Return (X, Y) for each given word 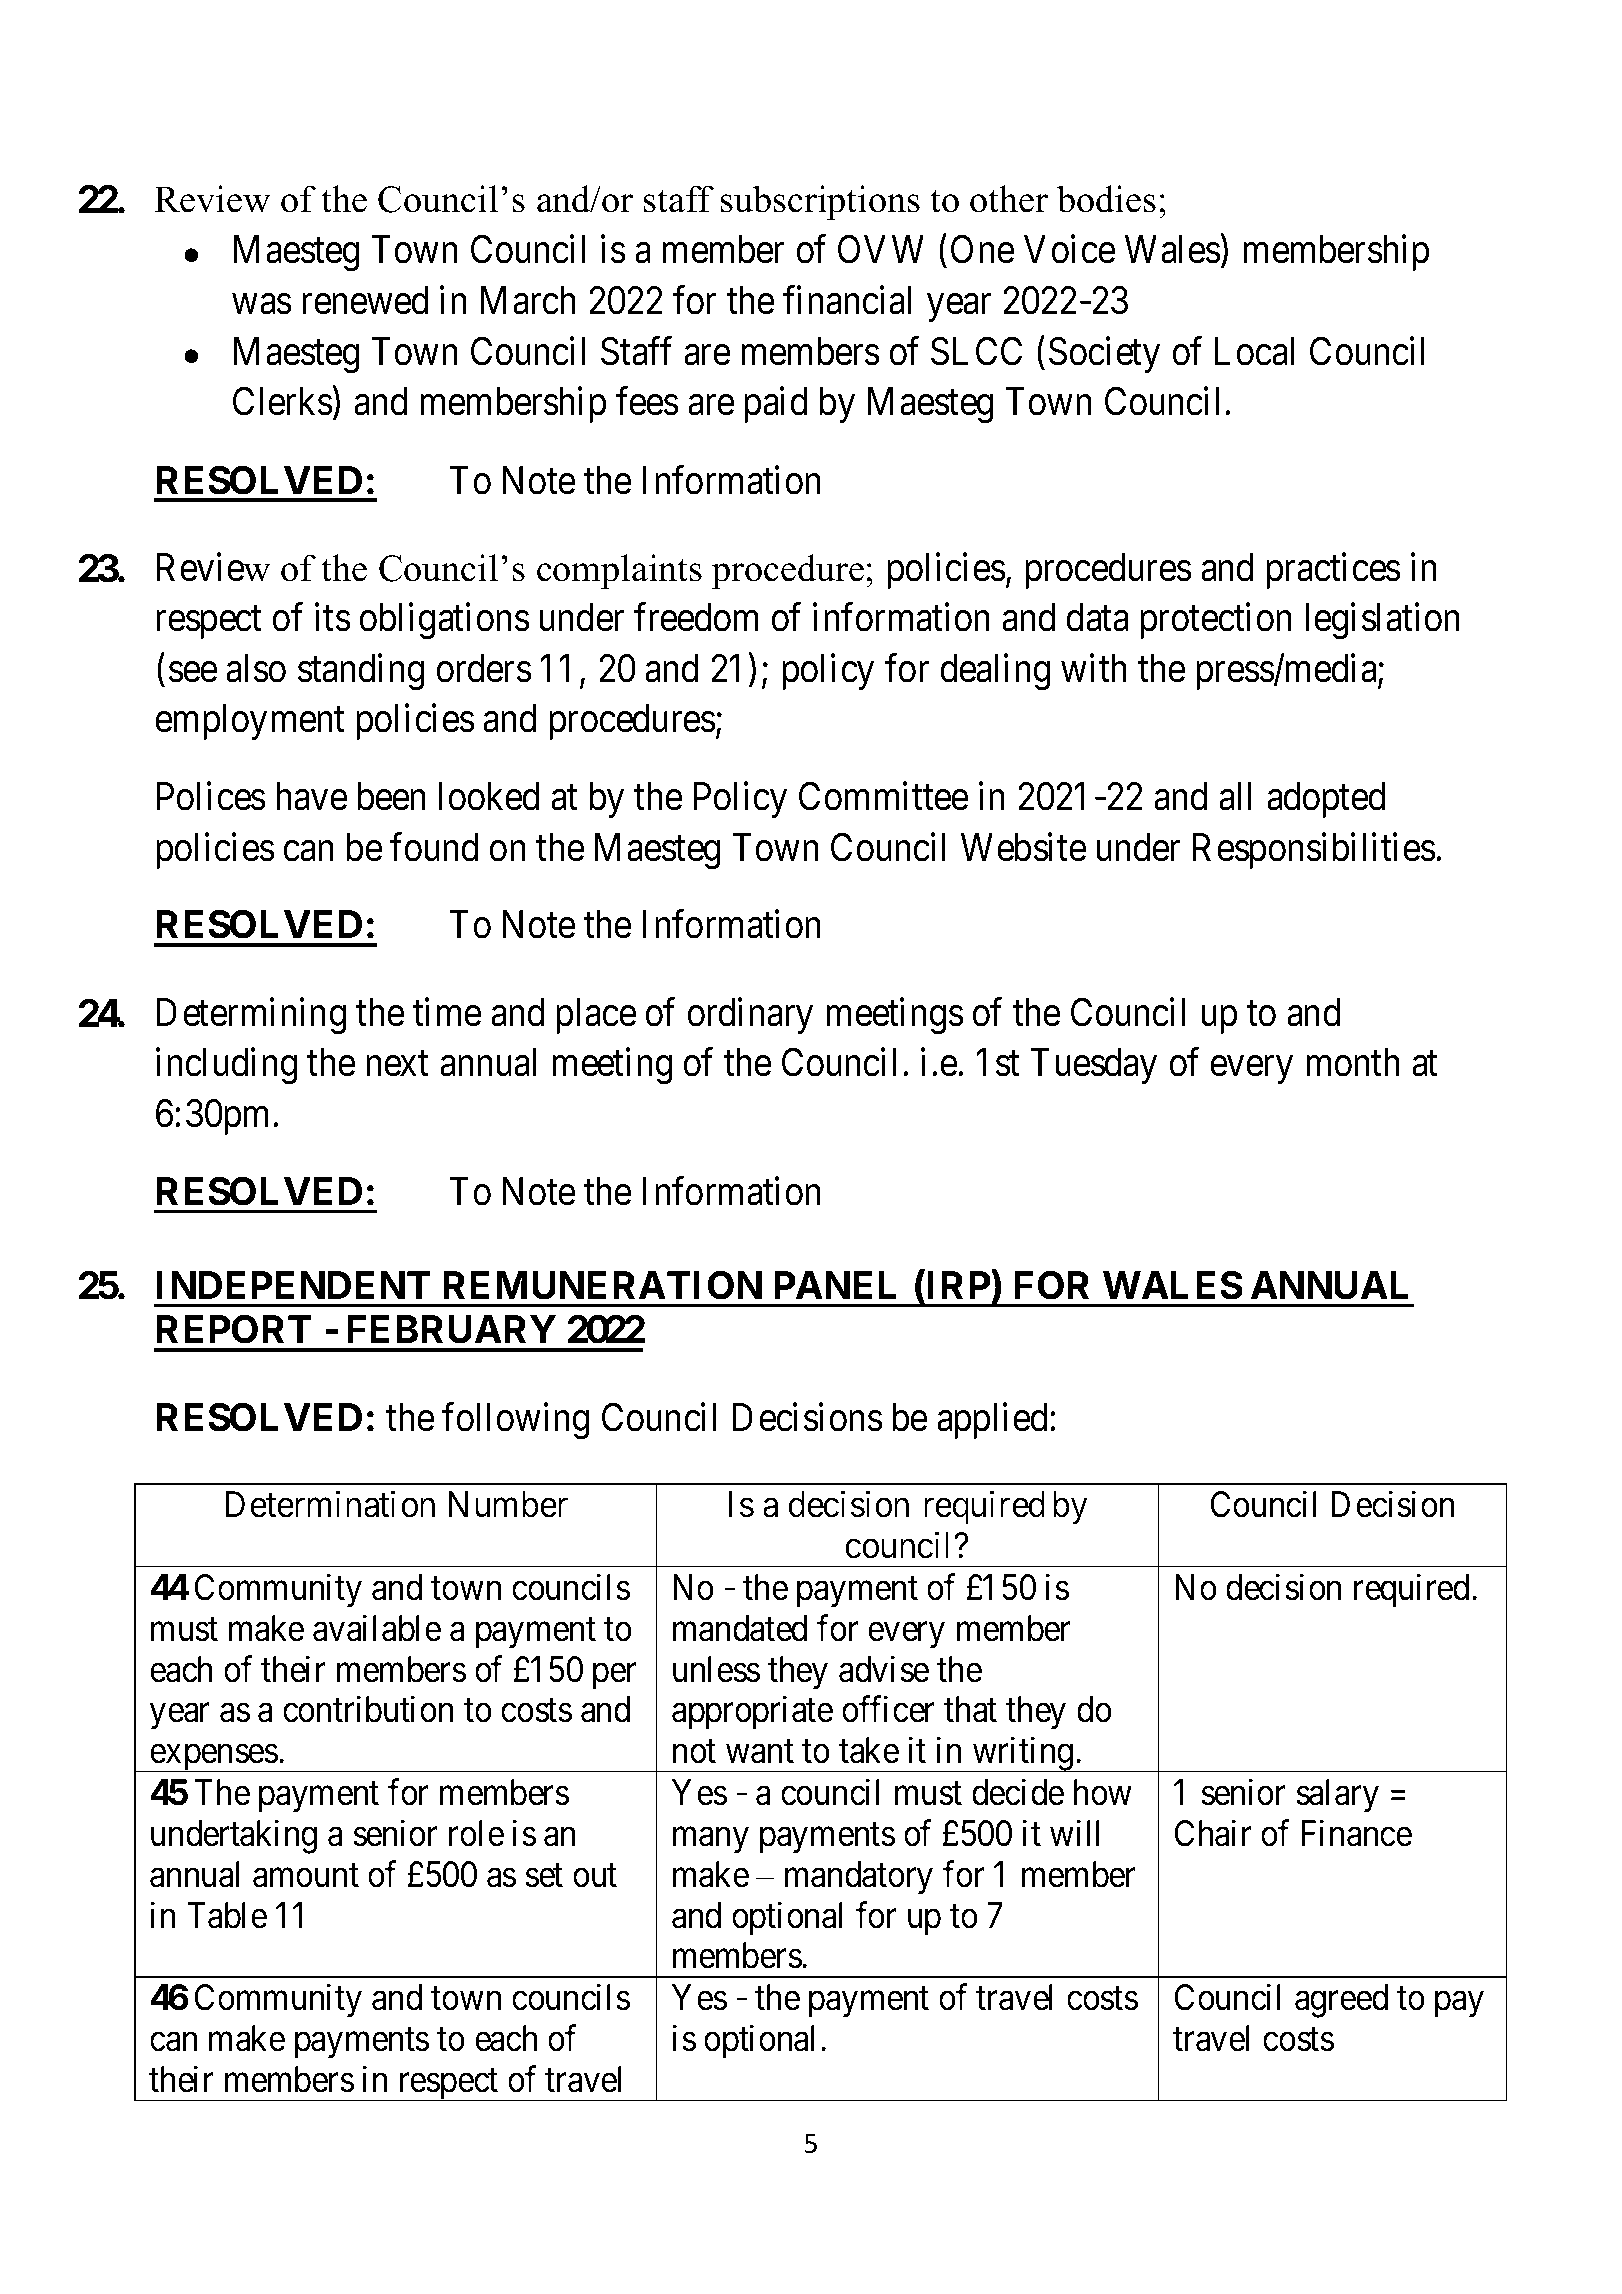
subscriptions (820, 202)
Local (1254, 351)
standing (361, 672)
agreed (1341, 2001)
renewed (365, 300)
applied (992, 1421)
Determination (330, 1504)
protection (1216, 621)
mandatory (859, 1878)
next (397, 1064)
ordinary (750, 1016)
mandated (740, 1628)
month (1353, 1062)
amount (306, 1876)
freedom (696, 617)
